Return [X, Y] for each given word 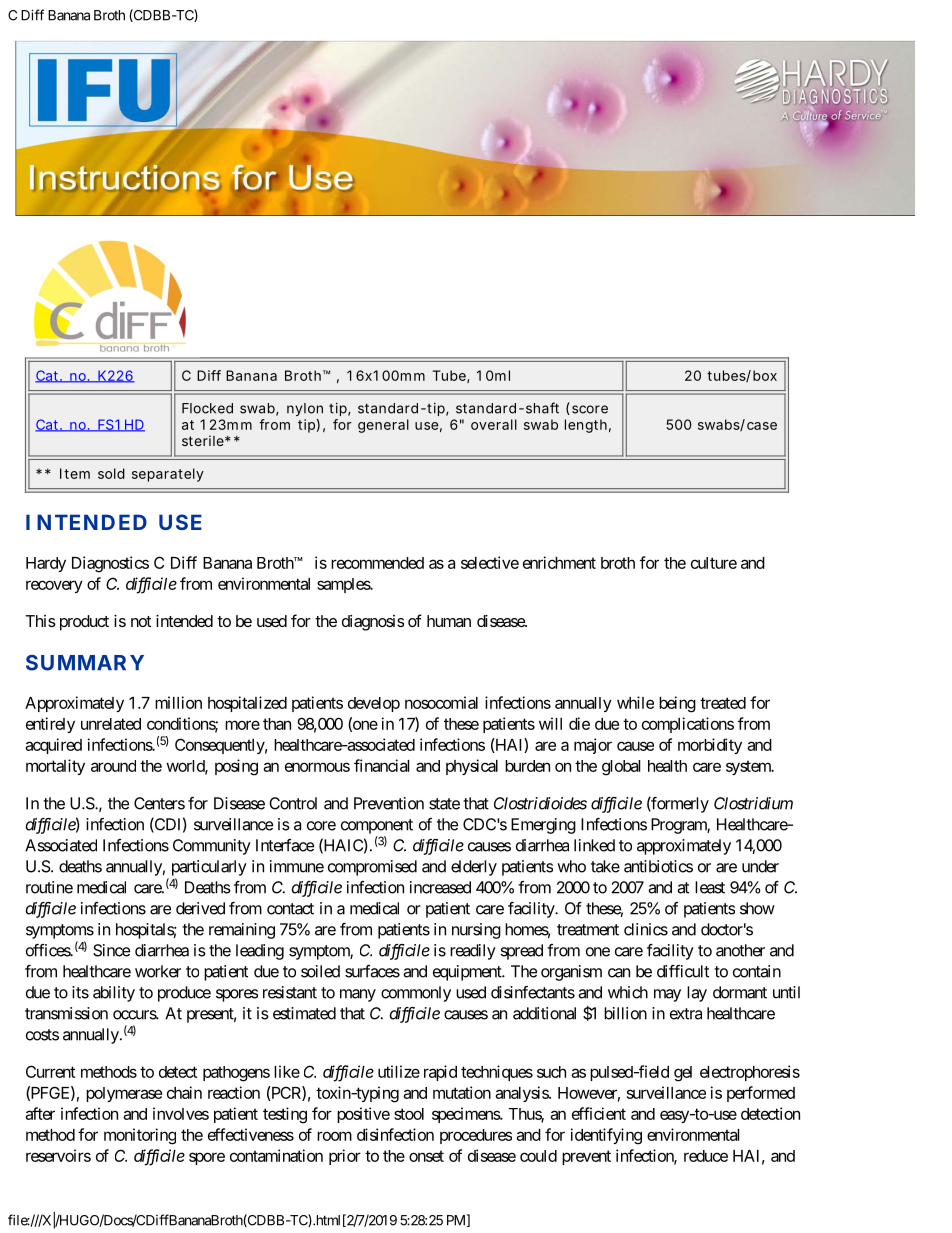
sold [111, 473]
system [749, 767]
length [586, 426]
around [113, 766]
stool [409, 1114]
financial [381, 765]
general [383, 426]
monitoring [140, 1136]
